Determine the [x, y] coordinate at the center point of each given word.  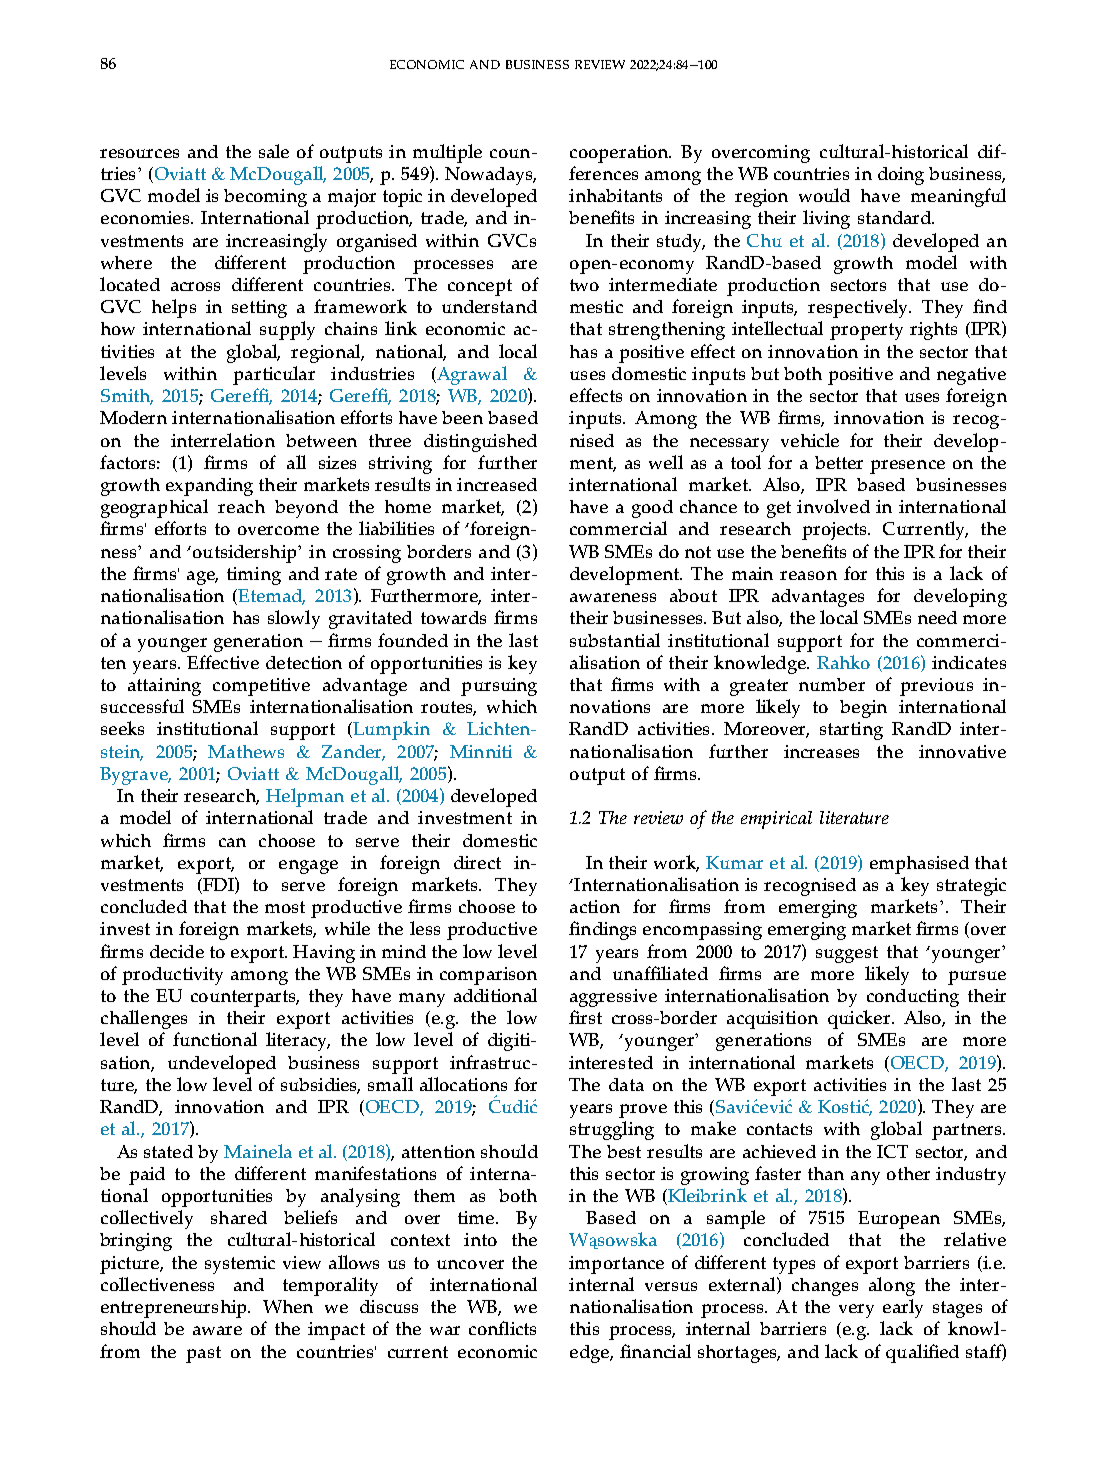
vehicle [810, 440]
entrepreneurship [175, 1309]
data [626, 1084]
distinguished [480, 443]
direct [477, 862]
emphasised [919, 865]
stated [168, 1151]
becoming [265, 198]
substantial [615, 640]
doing [901, 176]
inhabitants [615, 195]
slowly [294, 619]
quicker [860, 1019]
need [937, 617]
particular [274, 375]
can [232, 842]
